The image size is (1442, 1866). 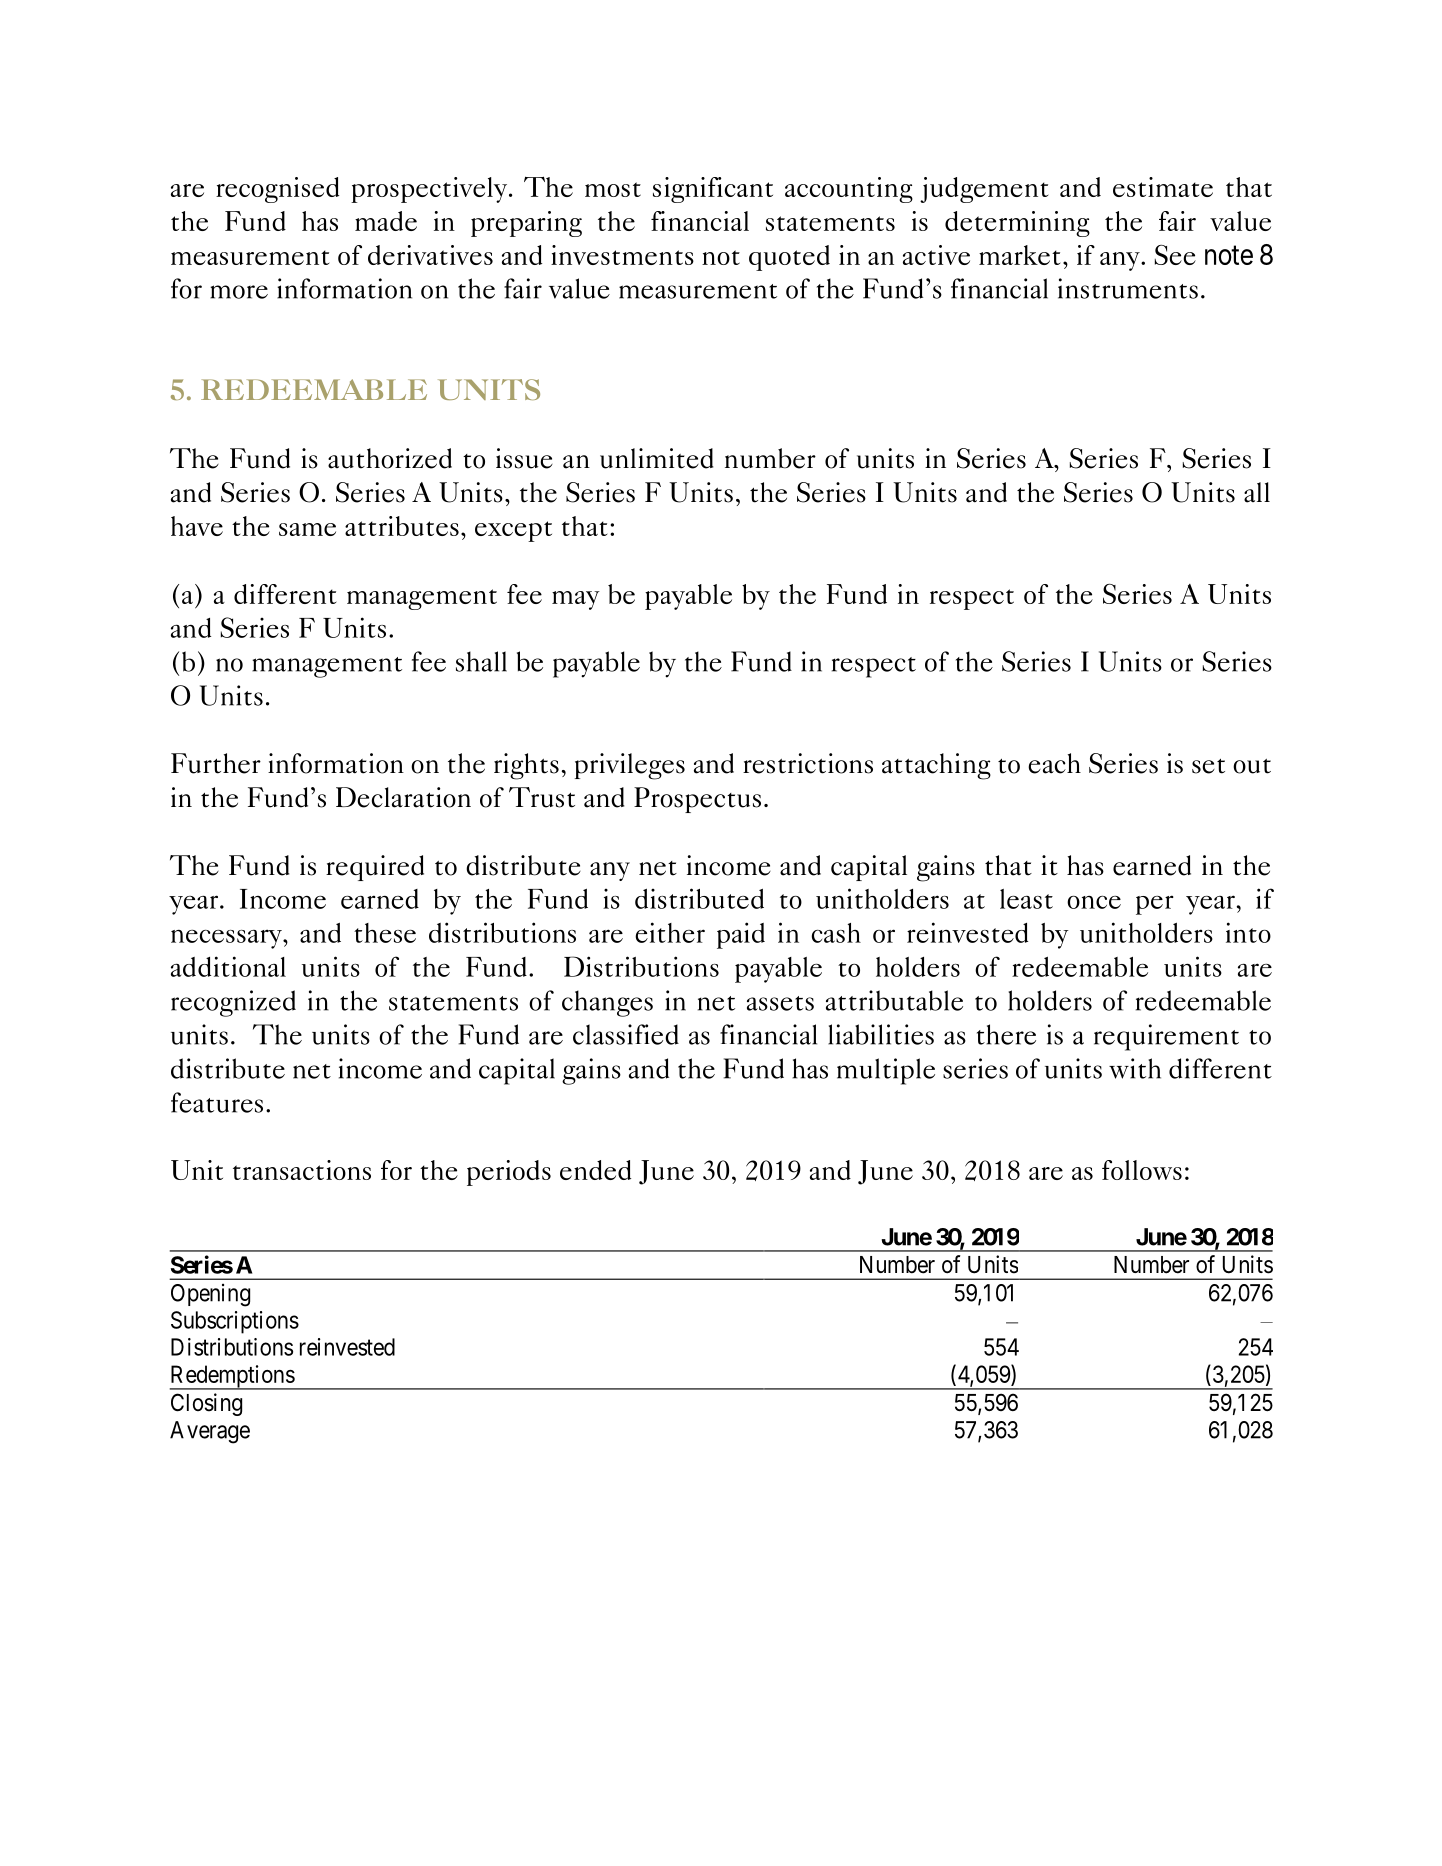 What do you see at coordinates (697, 800) in the document?
I see `Prospectus` at bounding box center [697, 800].
